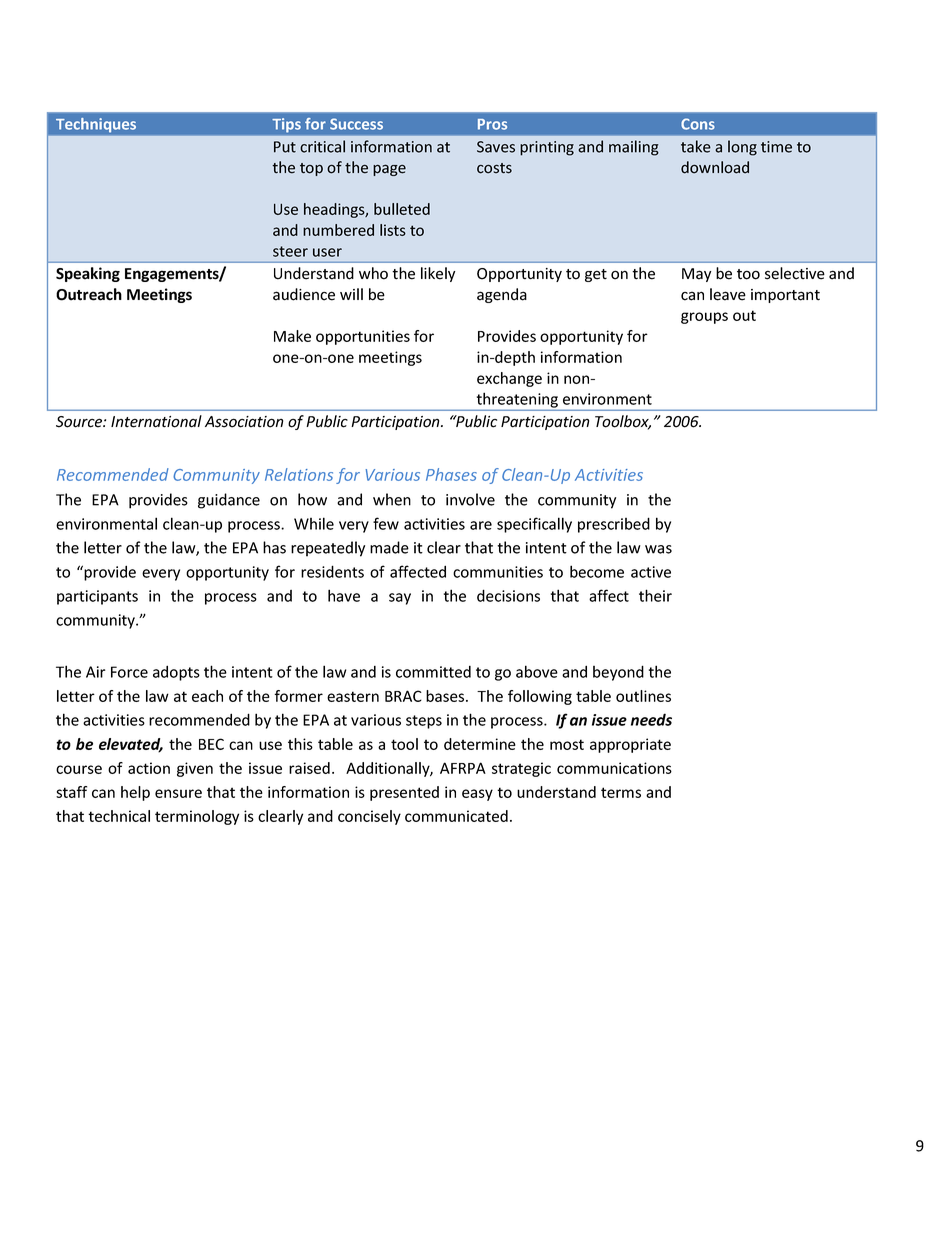 The height and width of the screenshot is (1233, 952). What do you see at coordinates (178, 793) in the screenshot?
I see `ensure` at bounding box center [178, 793].
